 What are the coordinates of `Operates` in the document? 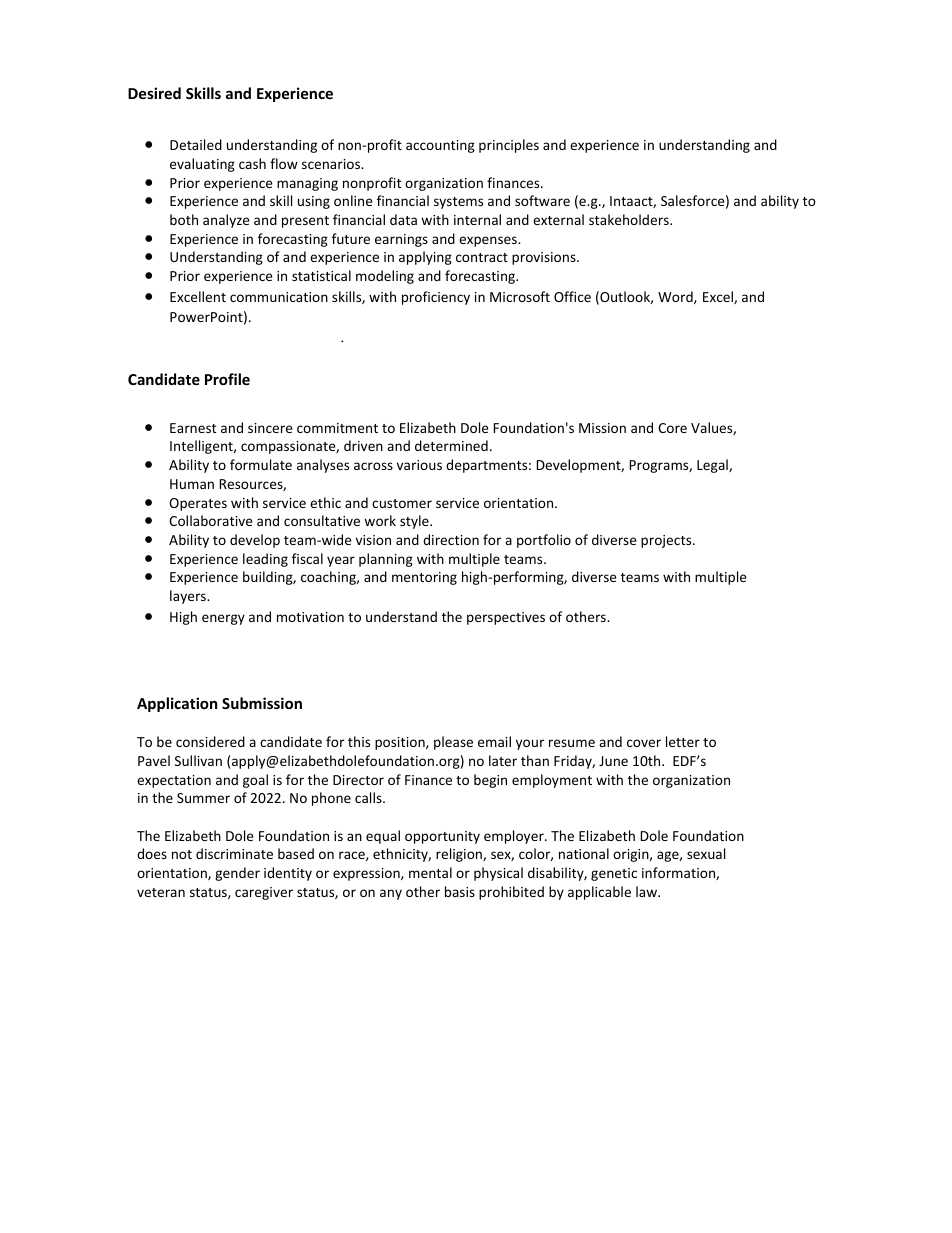 It's located at (198, 504).
